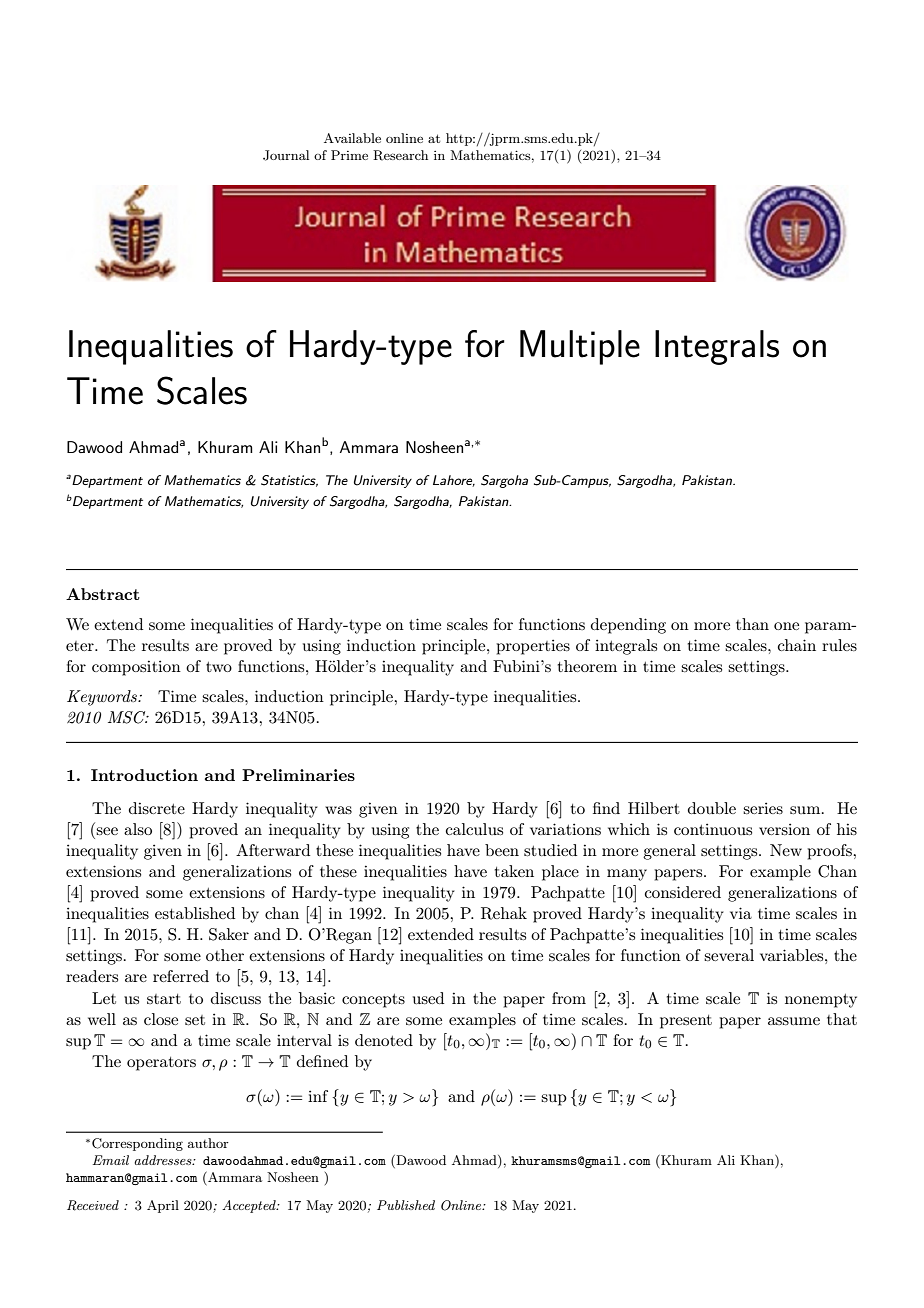 This screenshot has height=1308, width=924. I want to click on April, so click(163, 1206).
